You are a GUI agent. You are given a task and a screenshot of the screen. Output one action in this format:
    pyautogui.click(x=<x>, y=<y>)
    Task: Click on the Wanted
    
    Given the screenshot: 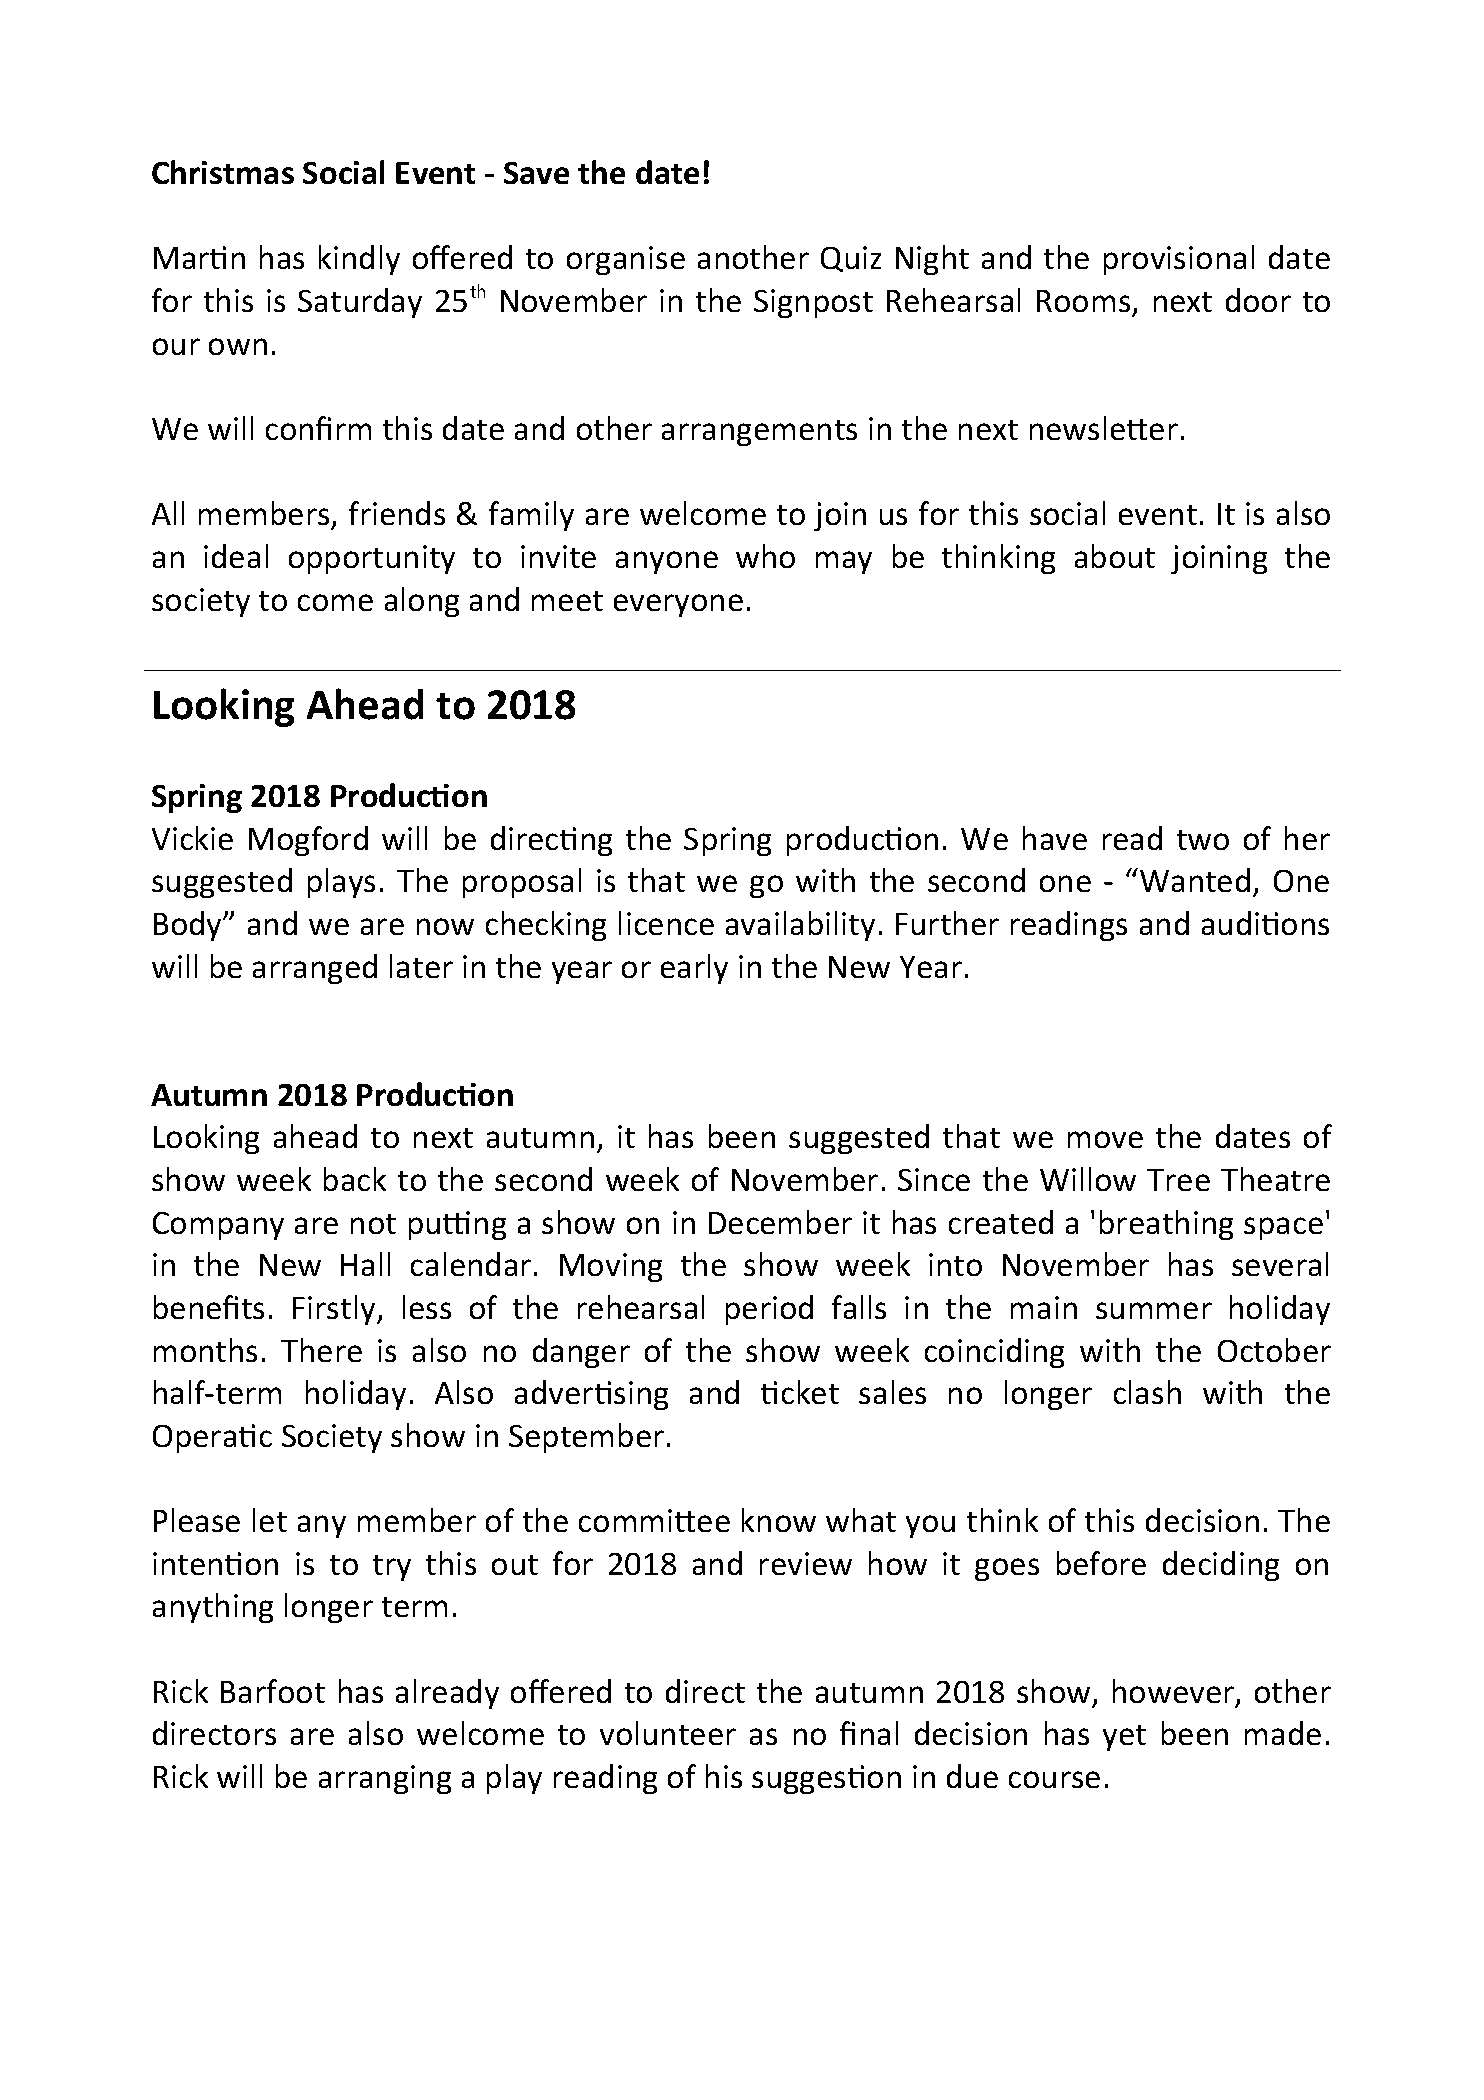 What is the action you would take?
    pyautogui.click(x=1195, y=880)
